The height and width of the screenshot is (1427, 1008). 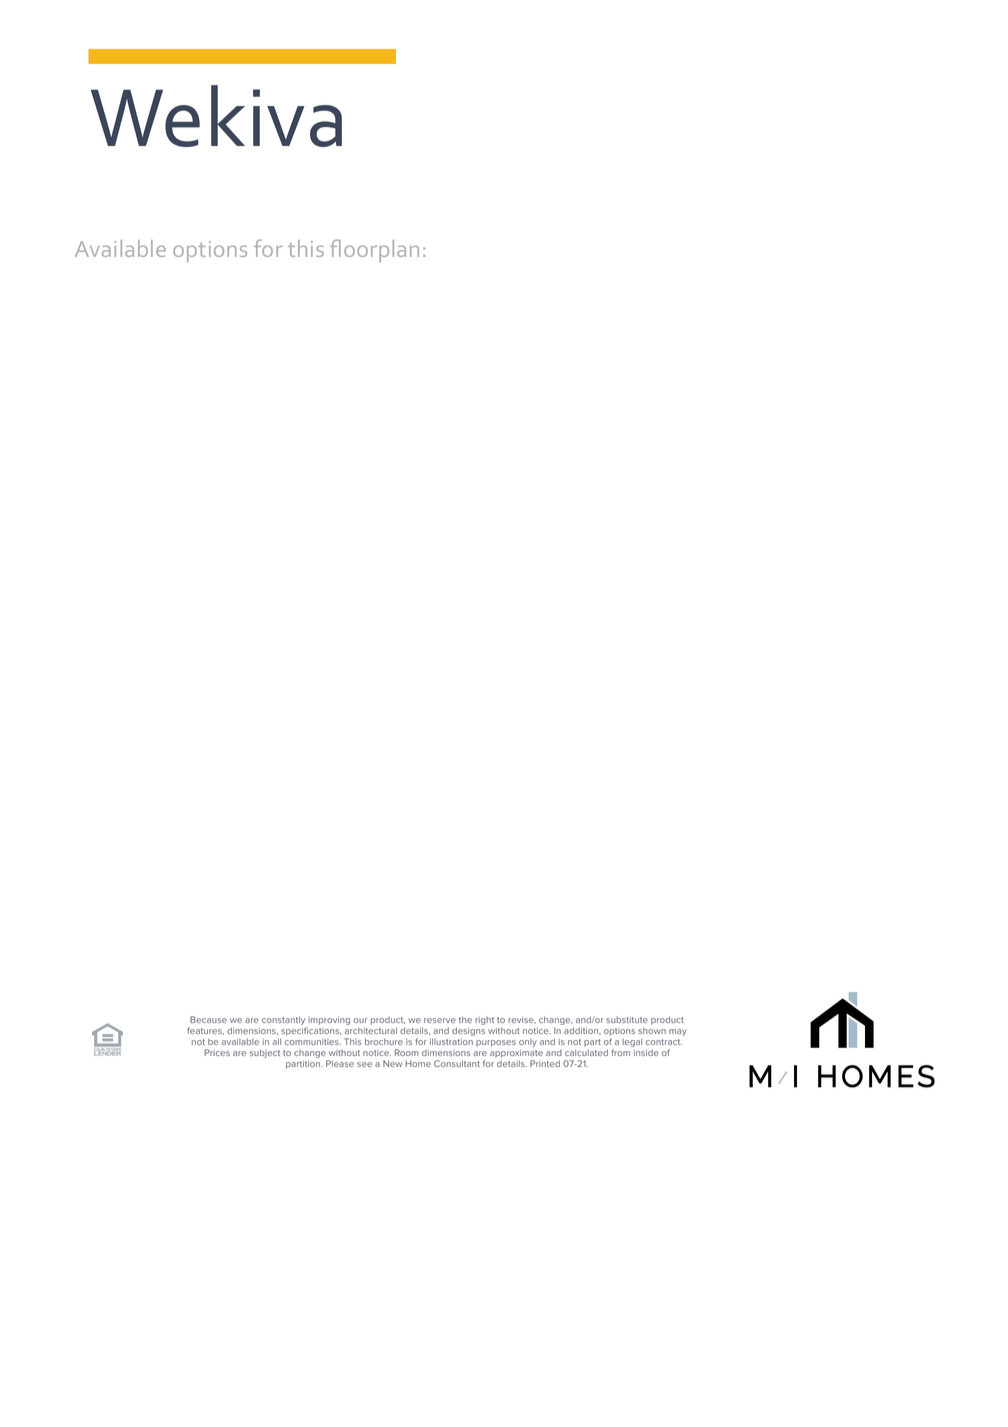 I want to click on substitute, so click(x=627, y=1020).
